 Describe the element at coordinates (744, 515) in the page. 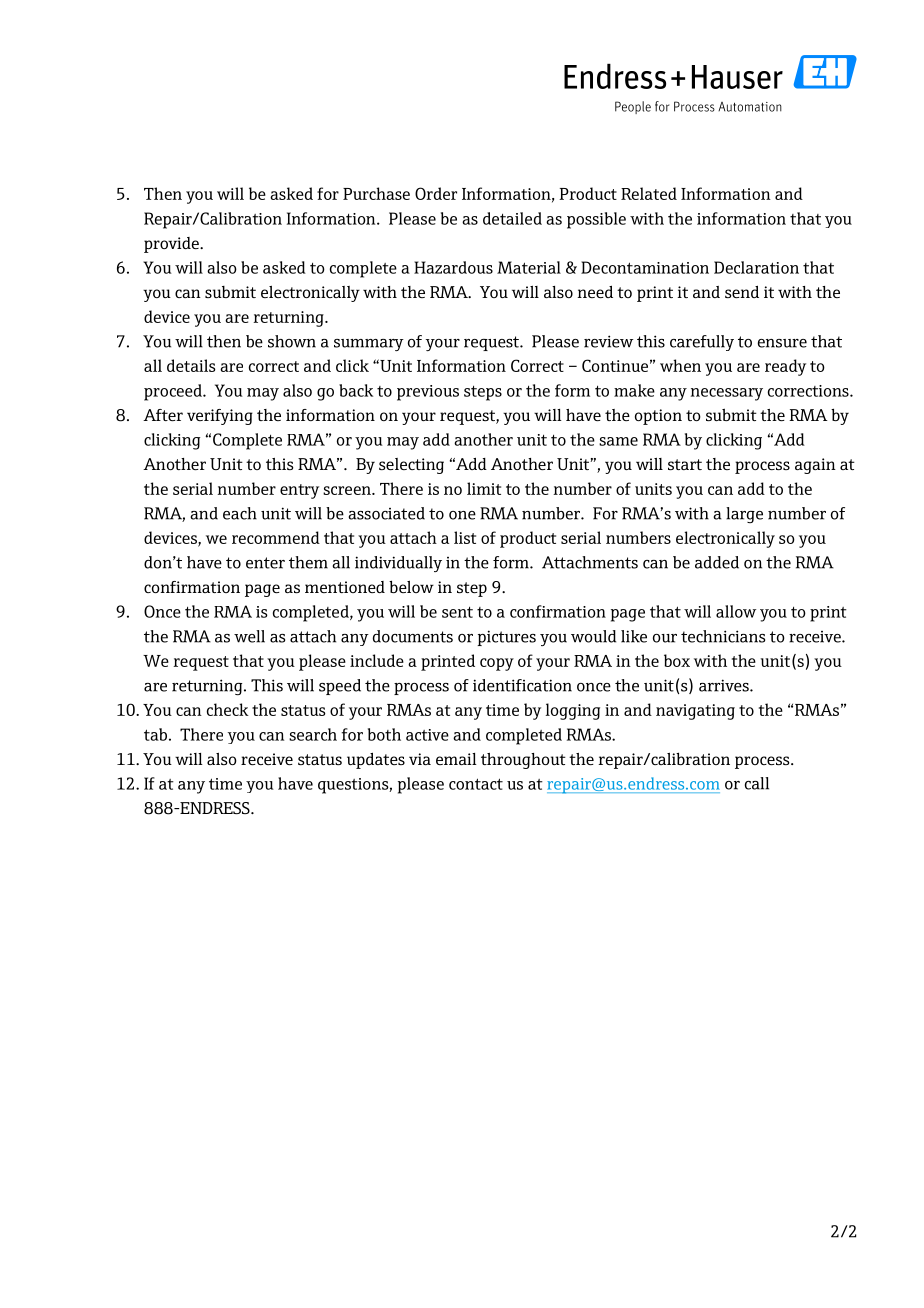

I see `large` at that location.
